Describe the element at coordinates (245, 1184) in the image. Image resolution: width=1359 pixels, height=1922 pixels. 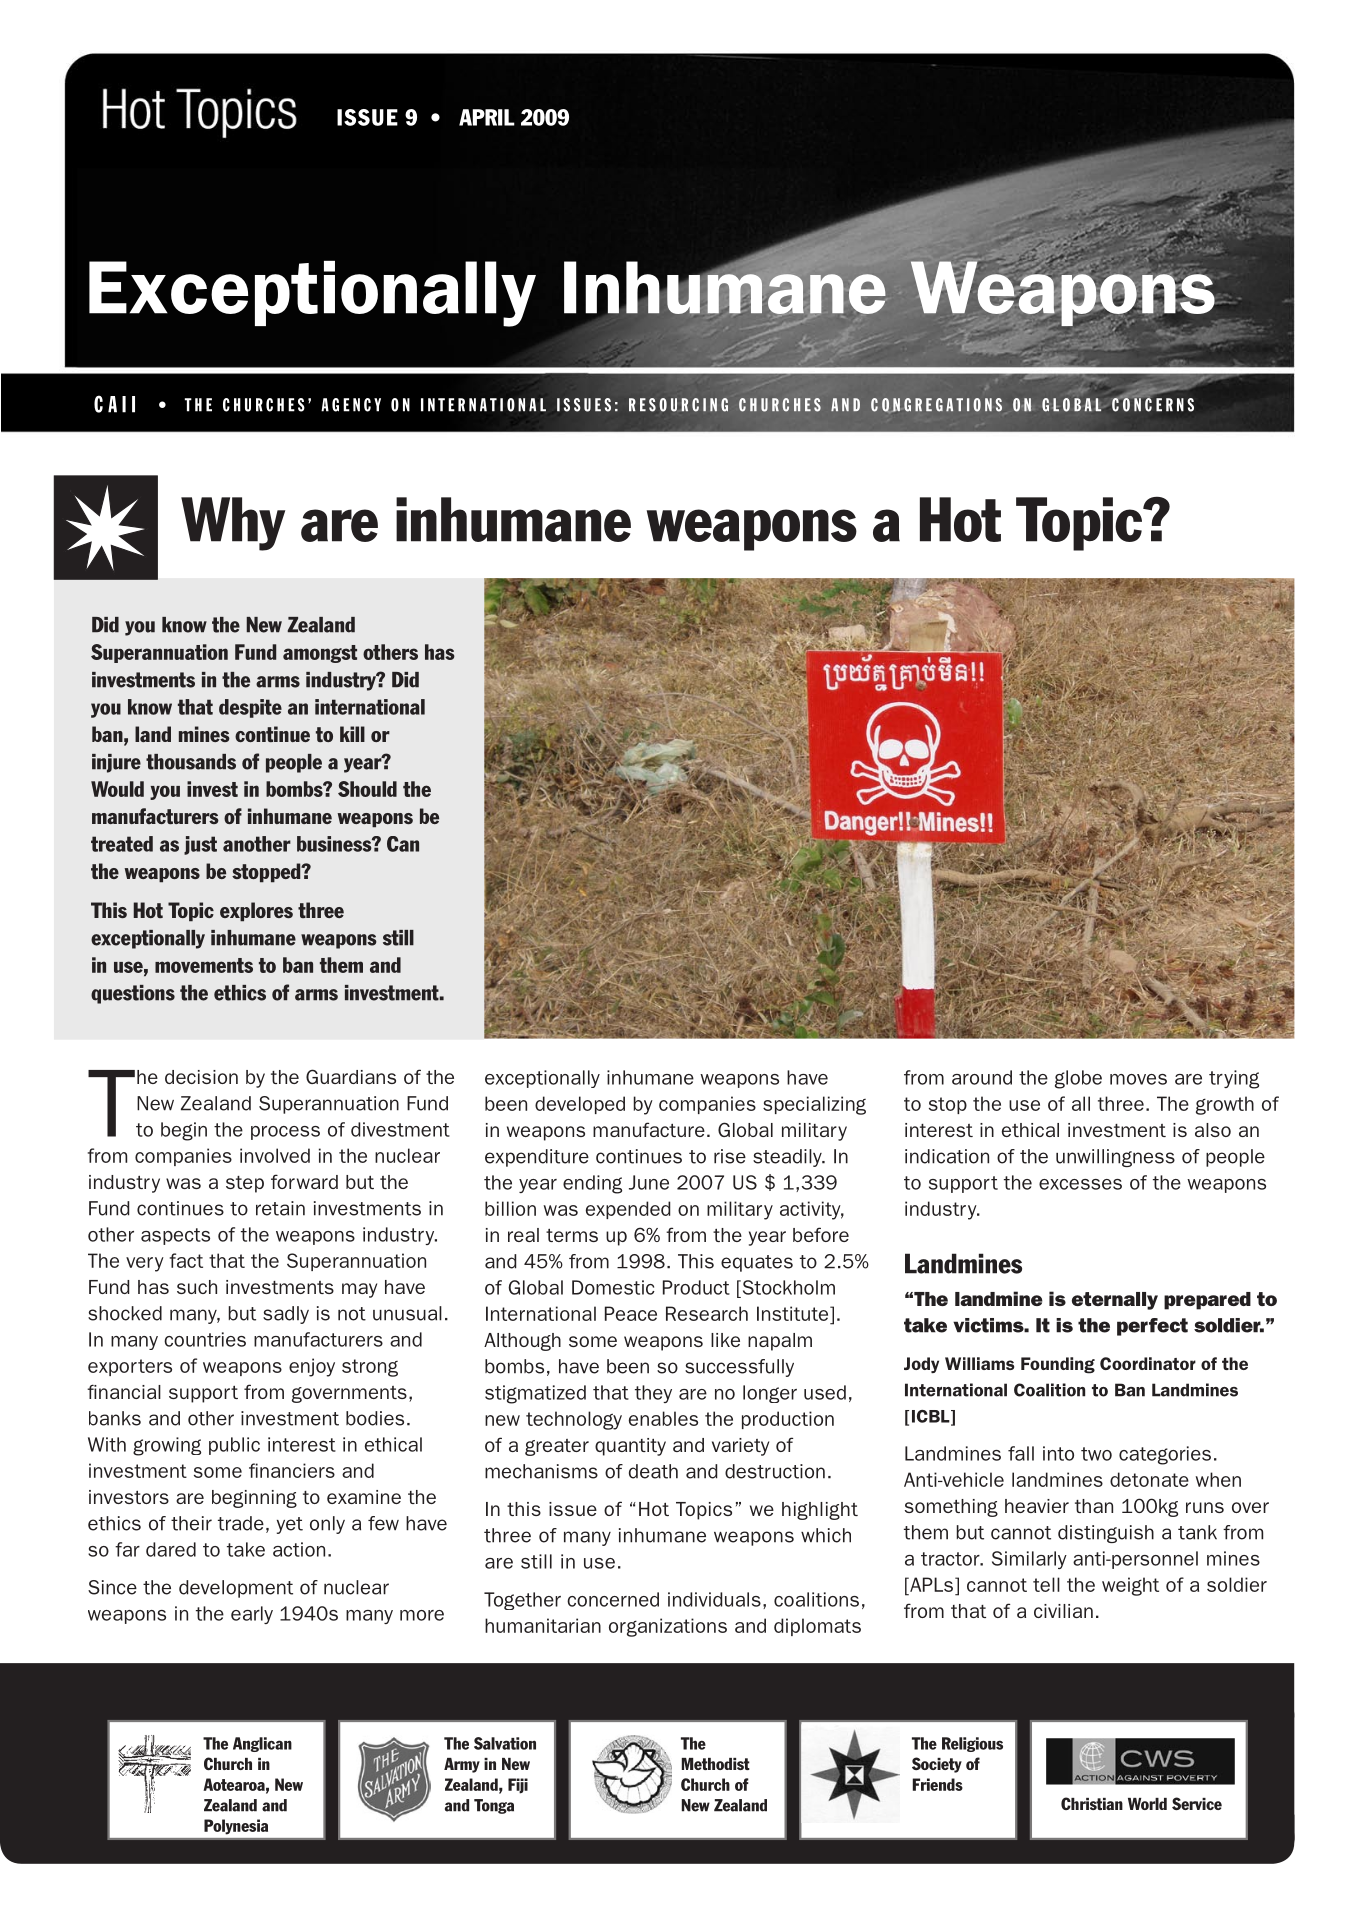
I see `step` at that location.
